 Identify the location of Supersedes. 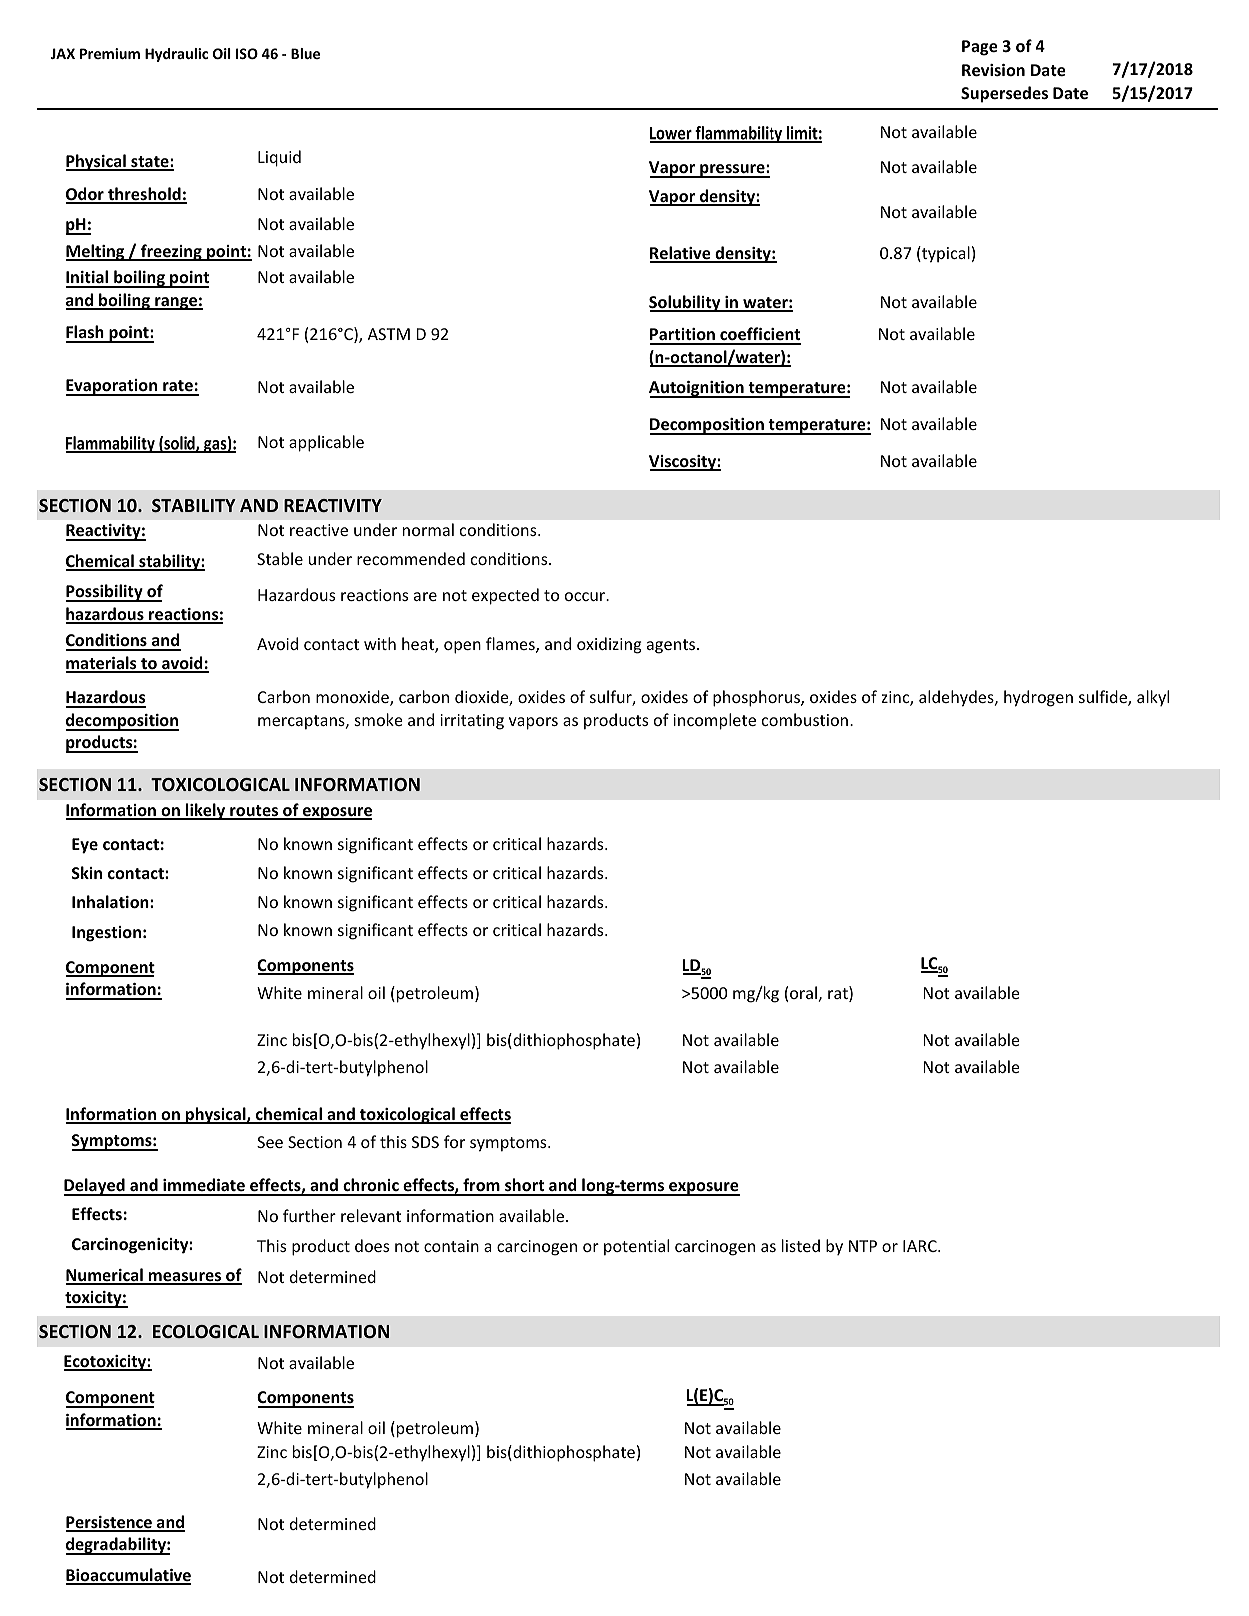
(1004, 94).
